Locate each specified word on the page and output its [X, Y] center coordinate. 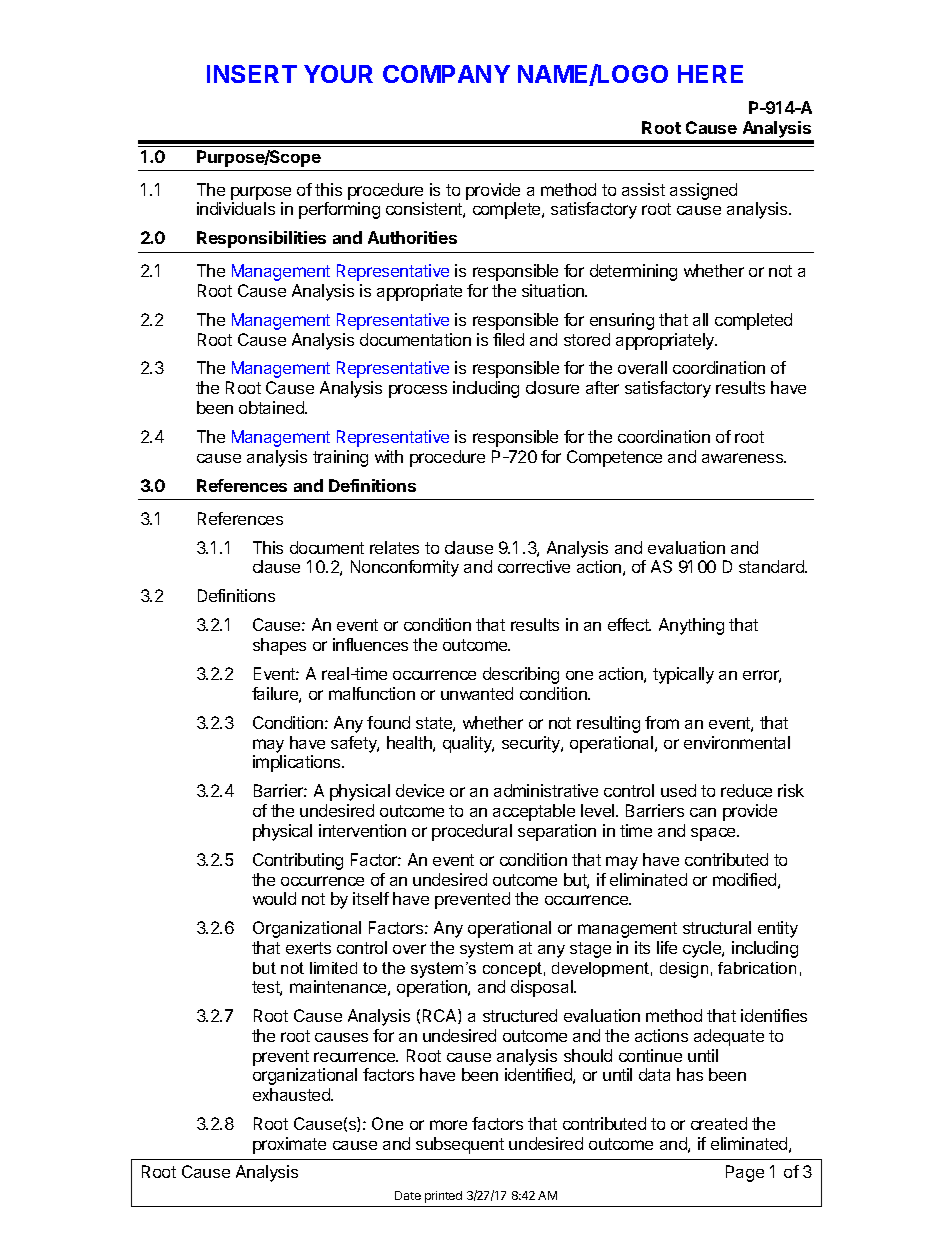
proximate [289, 1145]
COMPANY [446, 74]
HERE [710, 74]
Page [745, 1173]
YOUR [338, 74]
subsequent [460, 1145]
